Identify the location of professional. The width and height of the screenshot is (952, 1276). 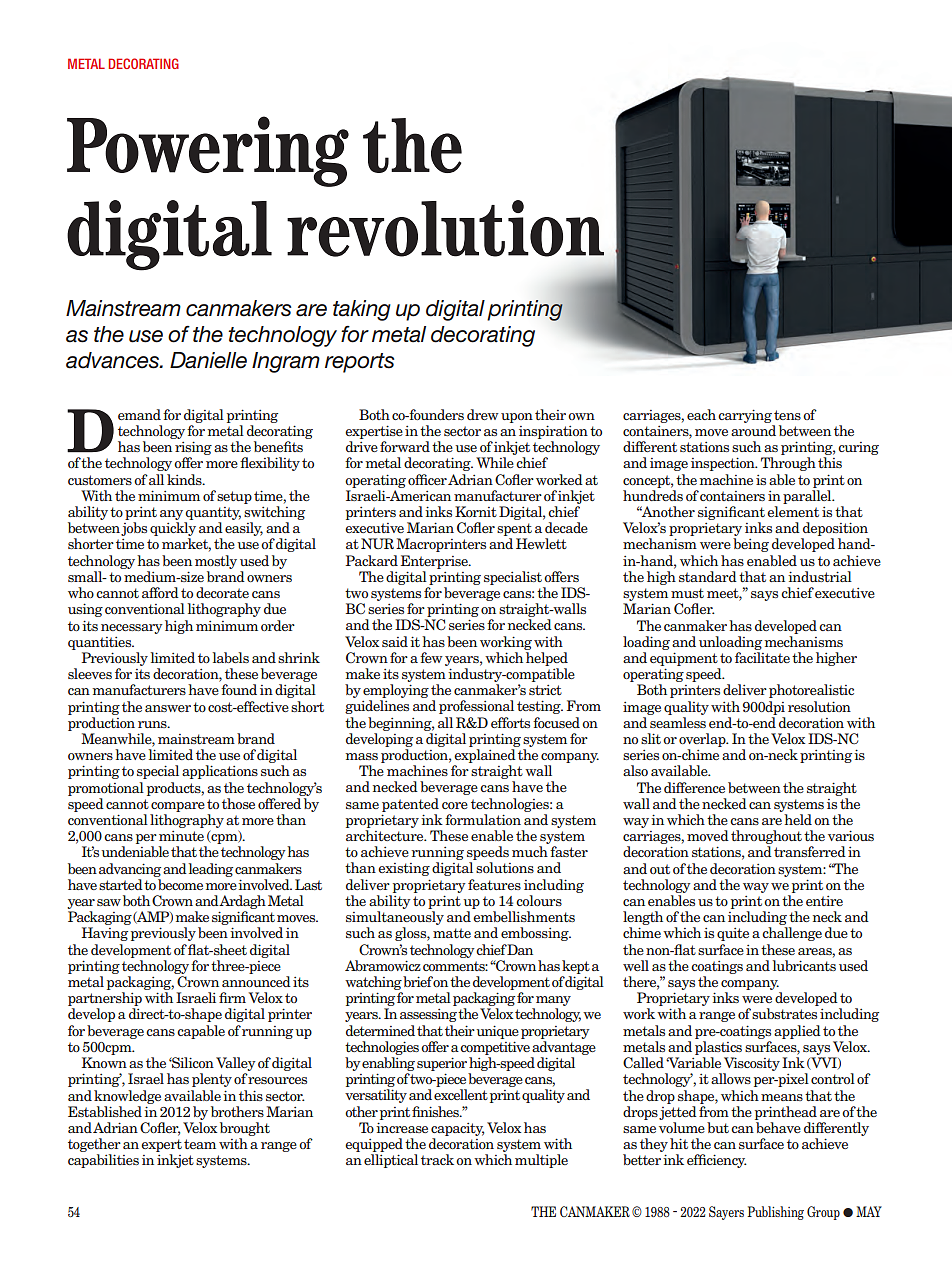
(476, 707).
